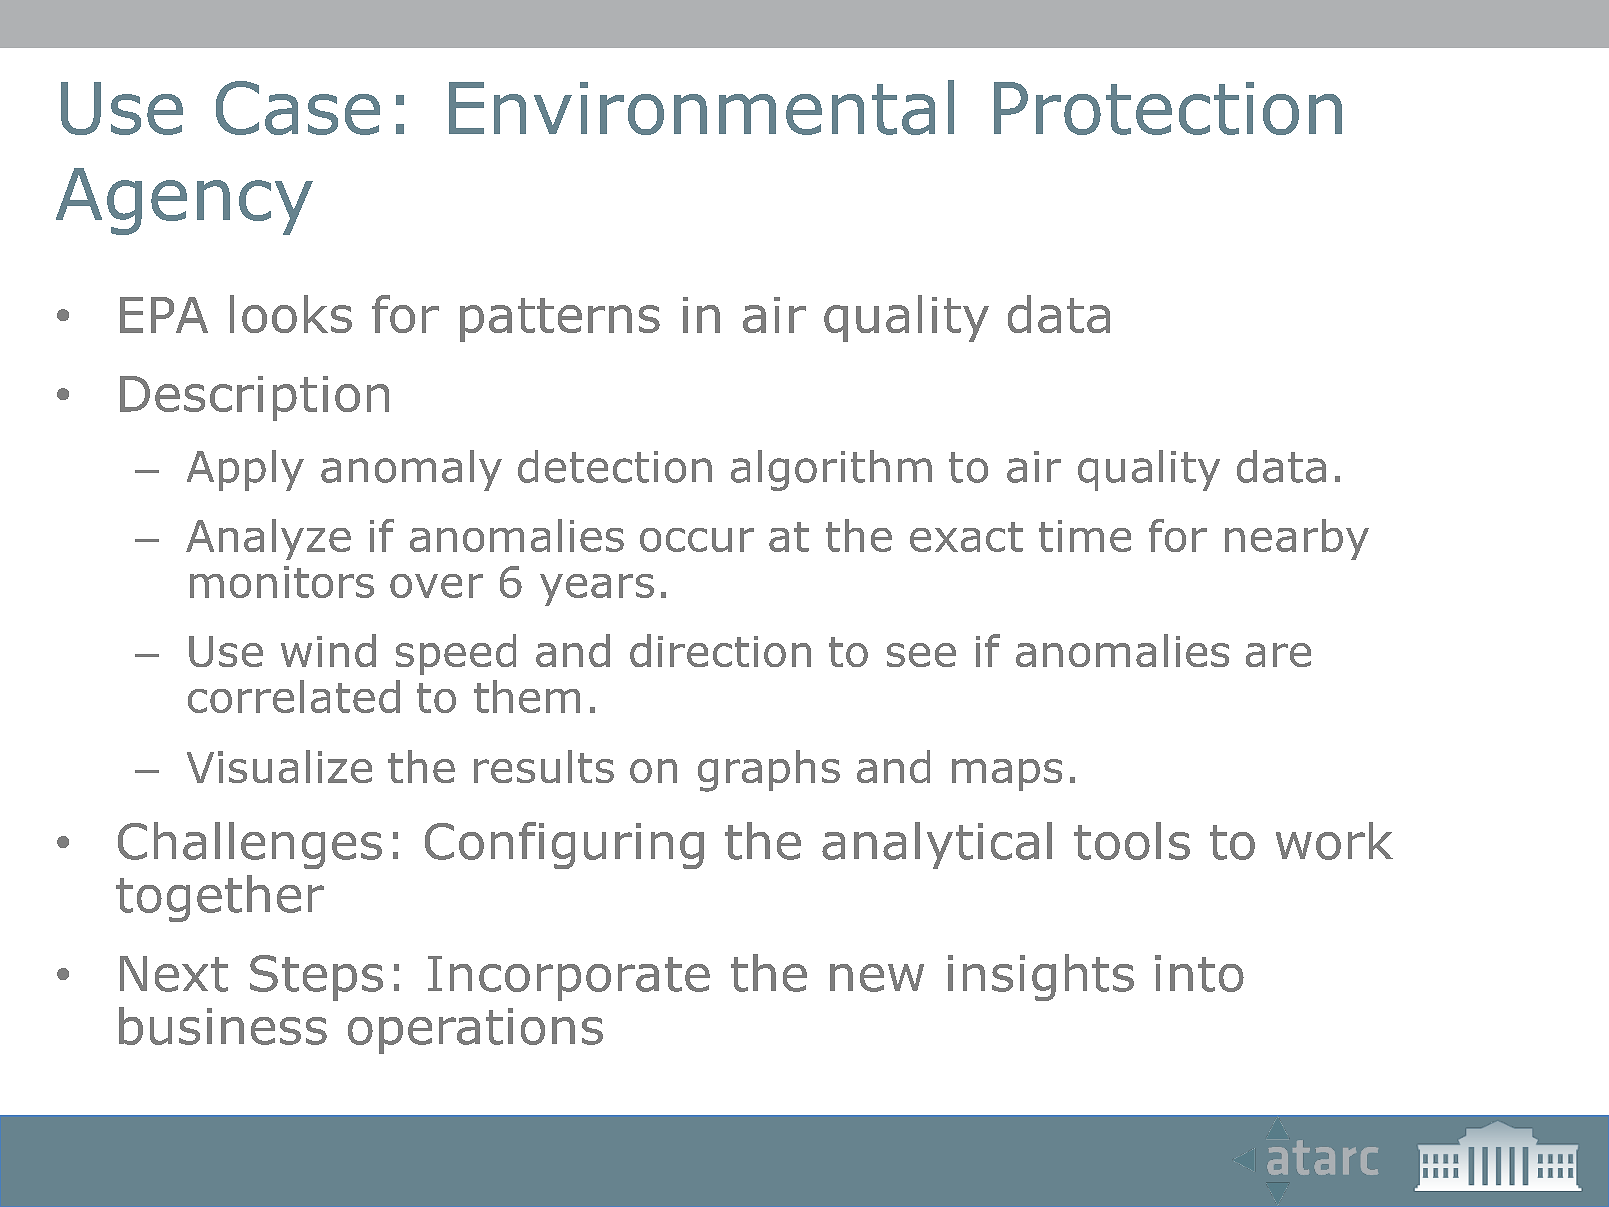 This screenshot has height=1207, width=1609. What do you see at coordinates (298, 108) in the screenshot?
I see `Case` at bounding box center [298, 108].
